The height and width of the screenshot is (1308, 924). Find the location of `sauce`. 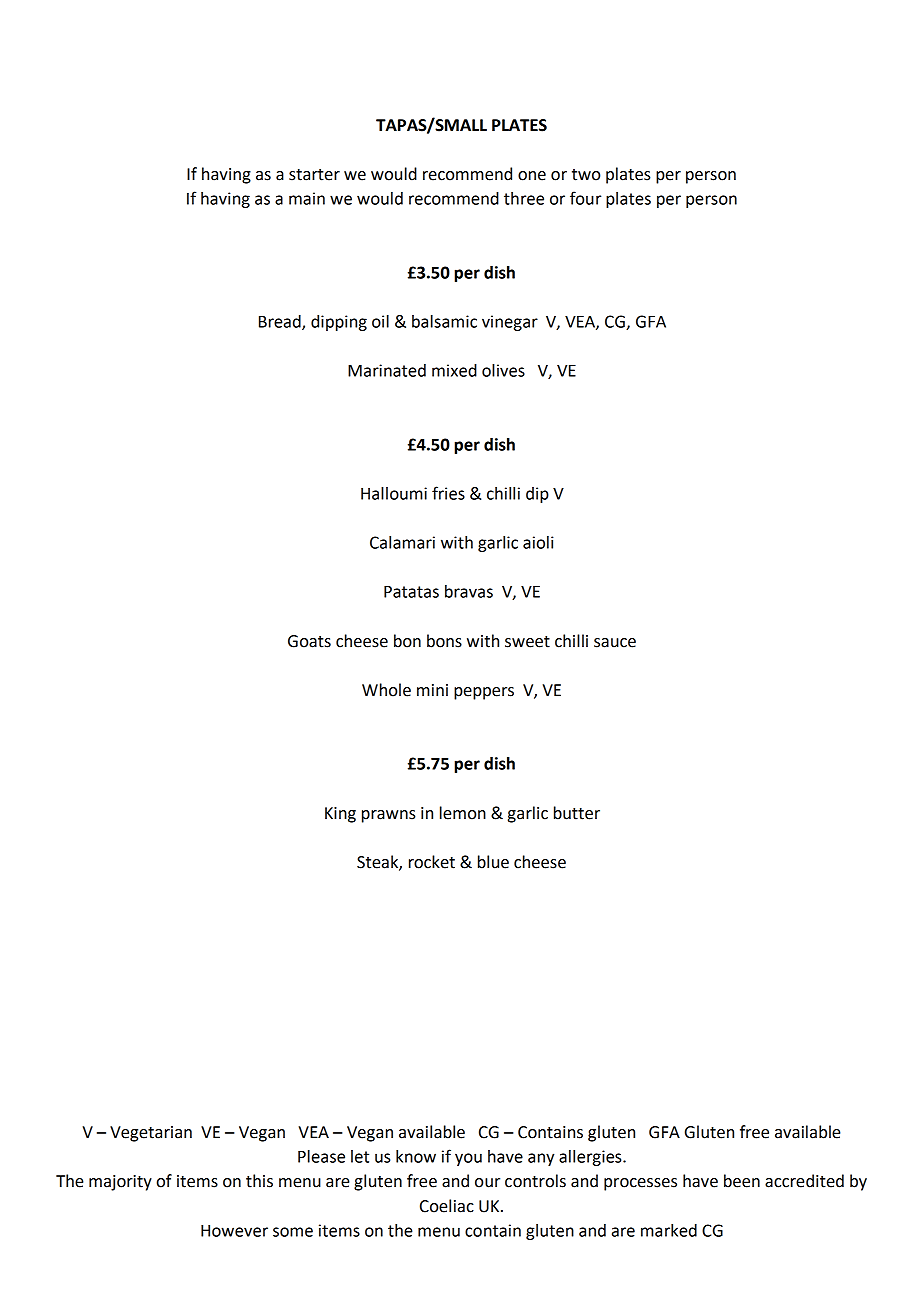

sauce is located at coordinates (615, 643).
